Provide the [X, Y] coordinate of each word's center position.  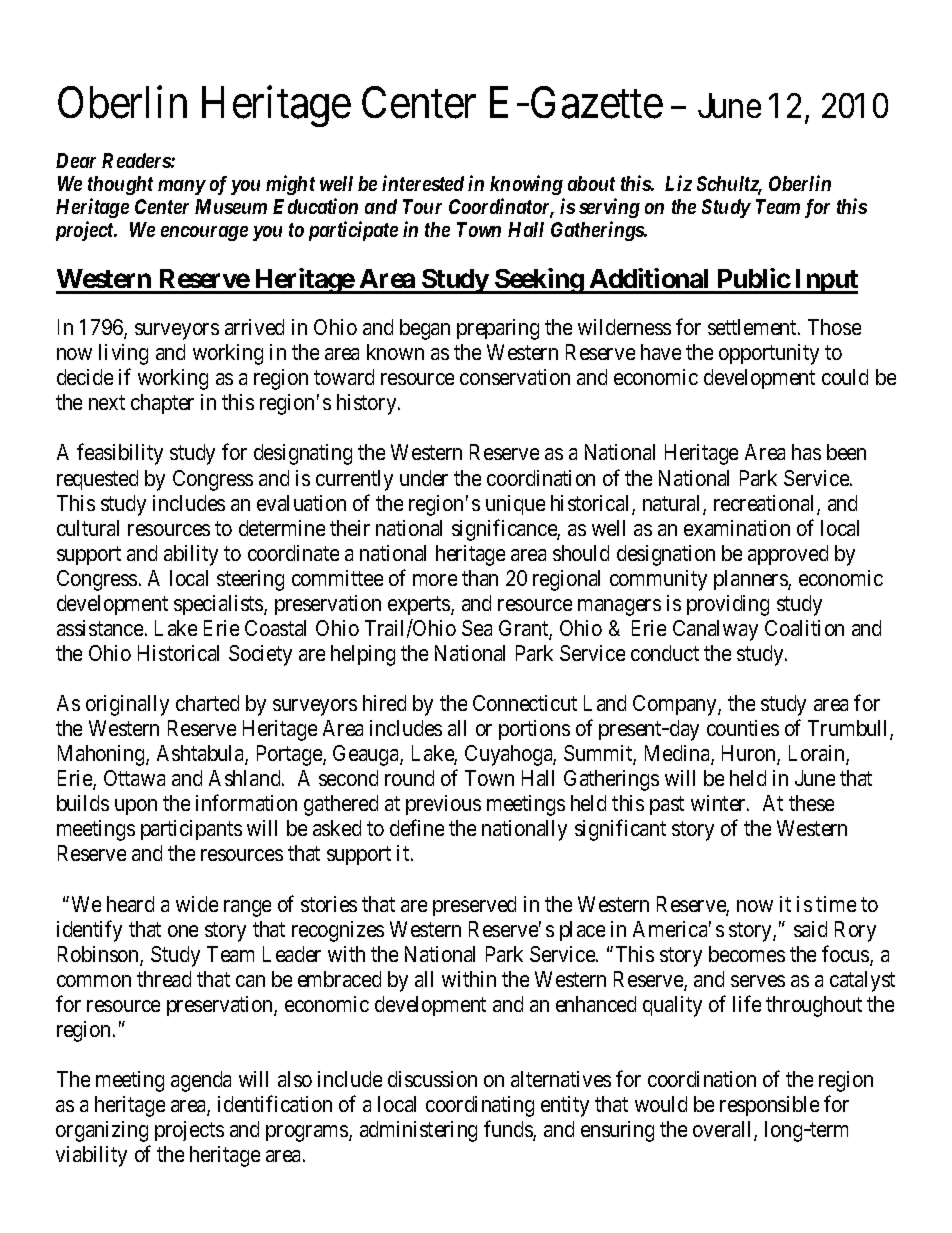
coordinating [480, 1106]
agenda [201, 1081]
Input [825, 281]
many [182, 187]
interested [423, 183]
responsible [769, 1106]
